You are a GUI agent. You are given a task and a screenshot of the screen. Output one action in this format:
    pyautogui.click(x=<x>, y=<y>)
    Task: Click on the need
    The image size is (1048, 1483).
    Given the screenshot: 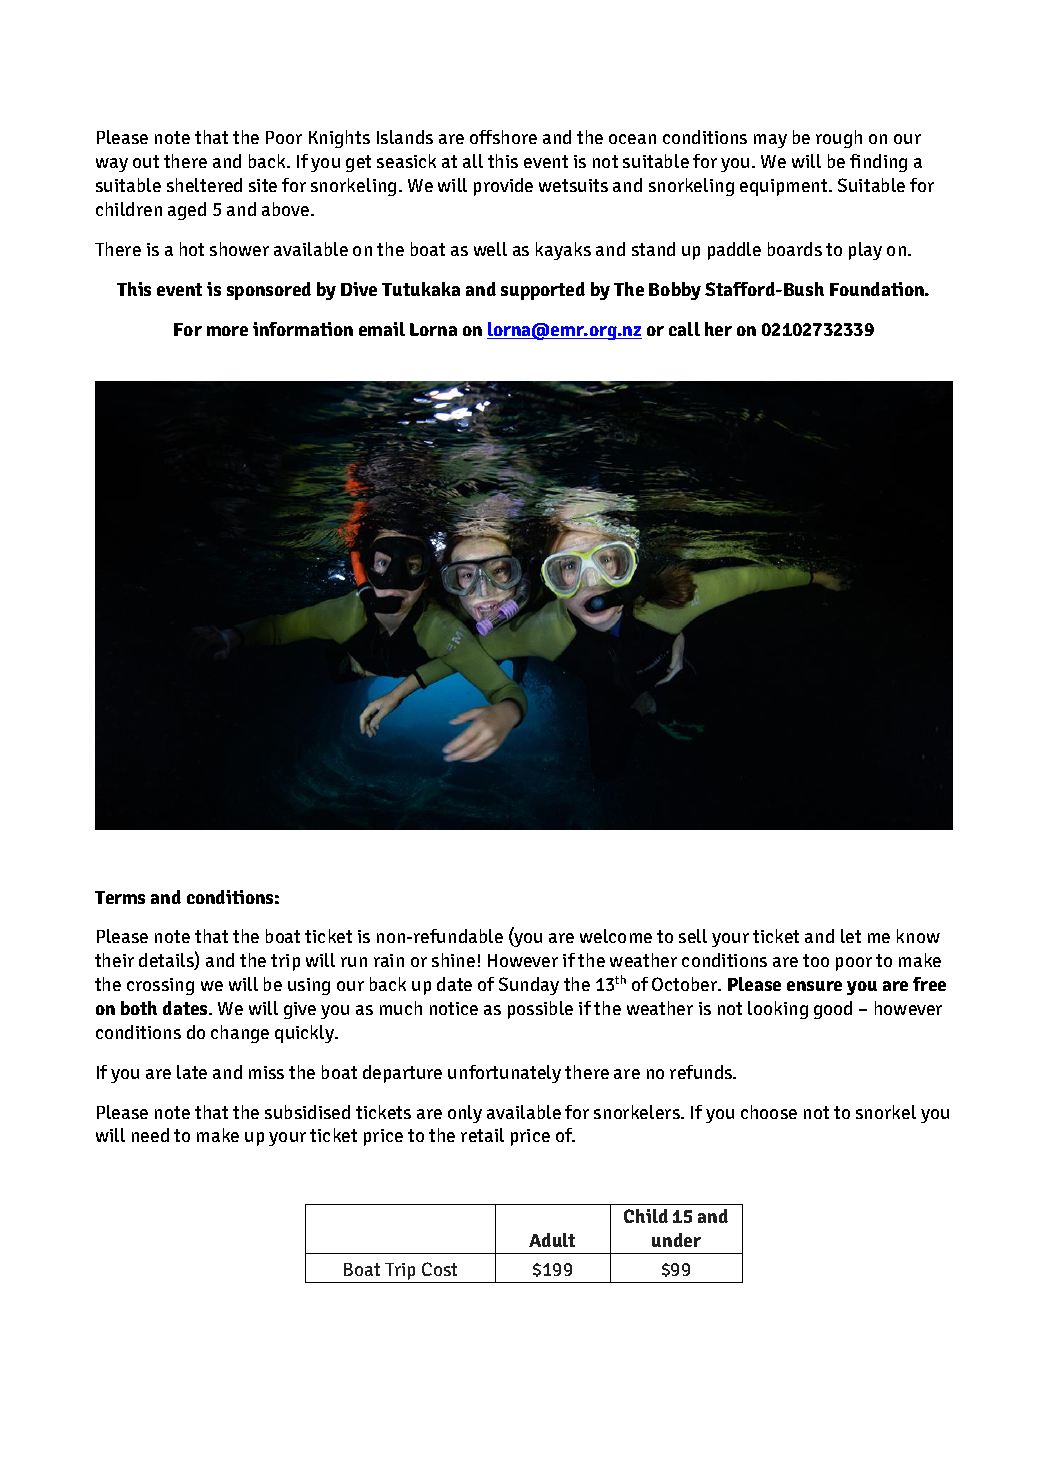 What is the action you would take?
    pyautogui.click(x=150, y=1135)
